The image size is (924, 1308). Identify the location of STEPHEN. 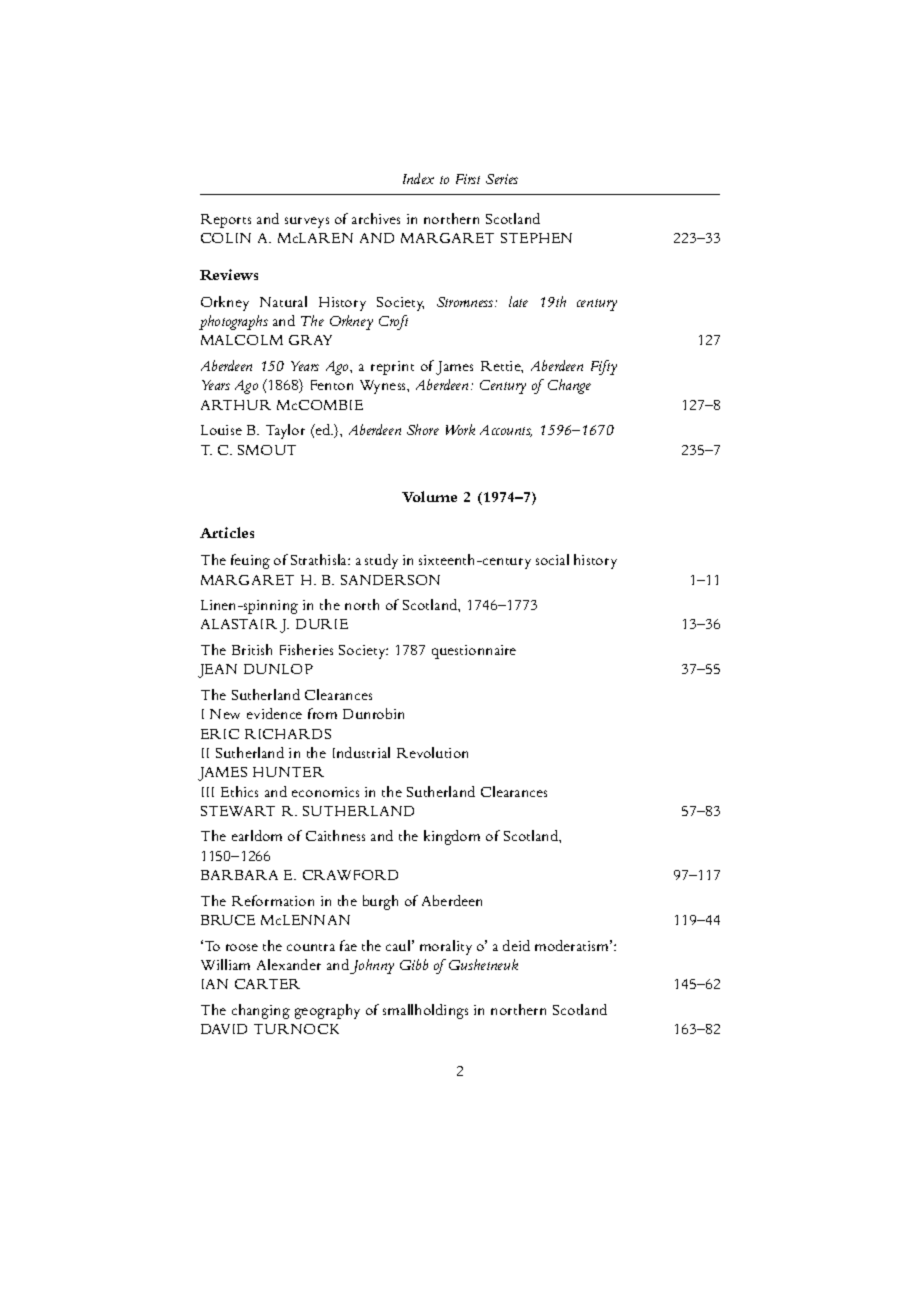
(536, 238).
